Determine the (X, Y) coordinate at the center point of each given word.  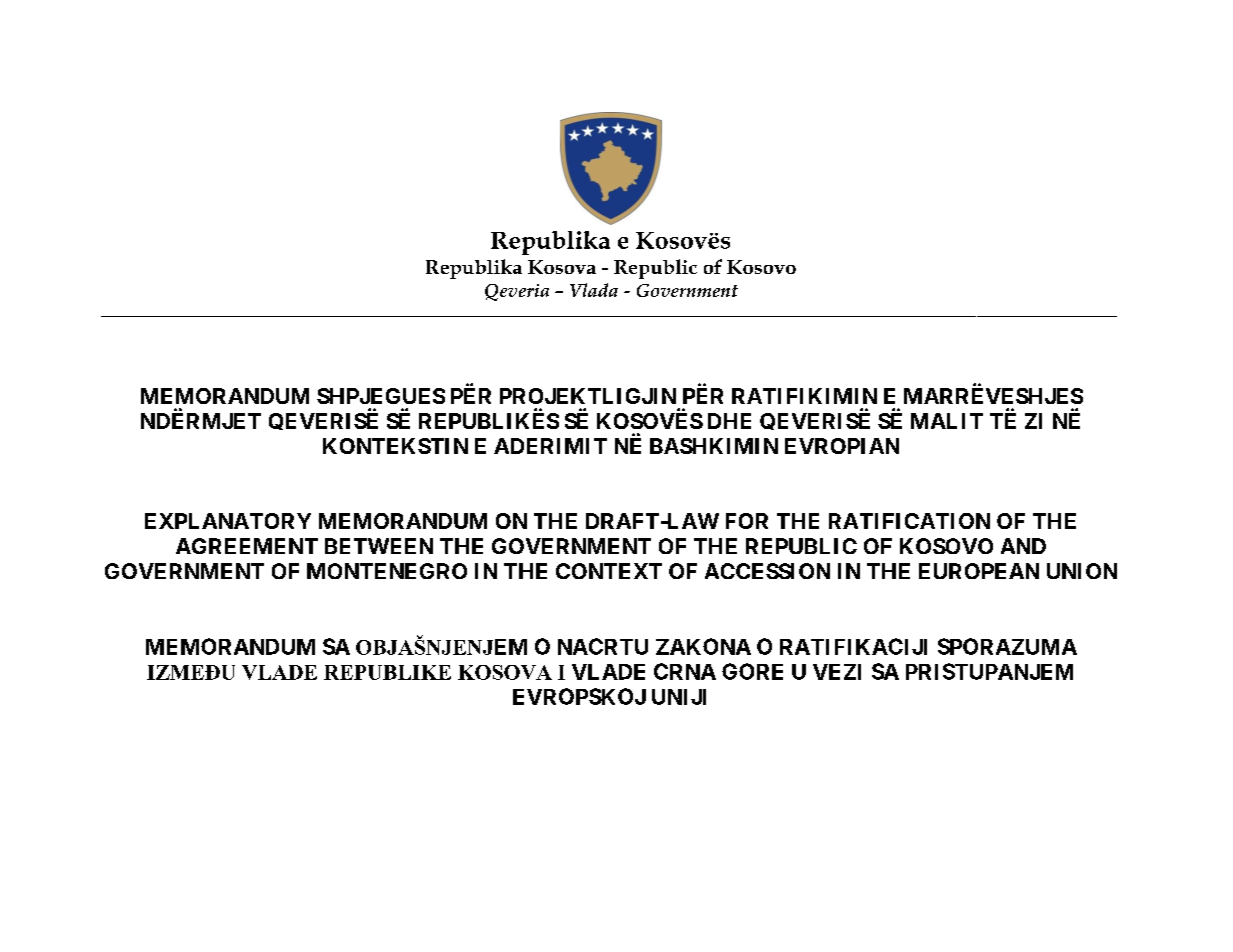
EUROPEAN (979, 571)
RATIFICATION (909, 521)
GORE (752, 671)
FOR (747, 521)
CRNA (685, 671)
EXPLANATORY (228, 521)
